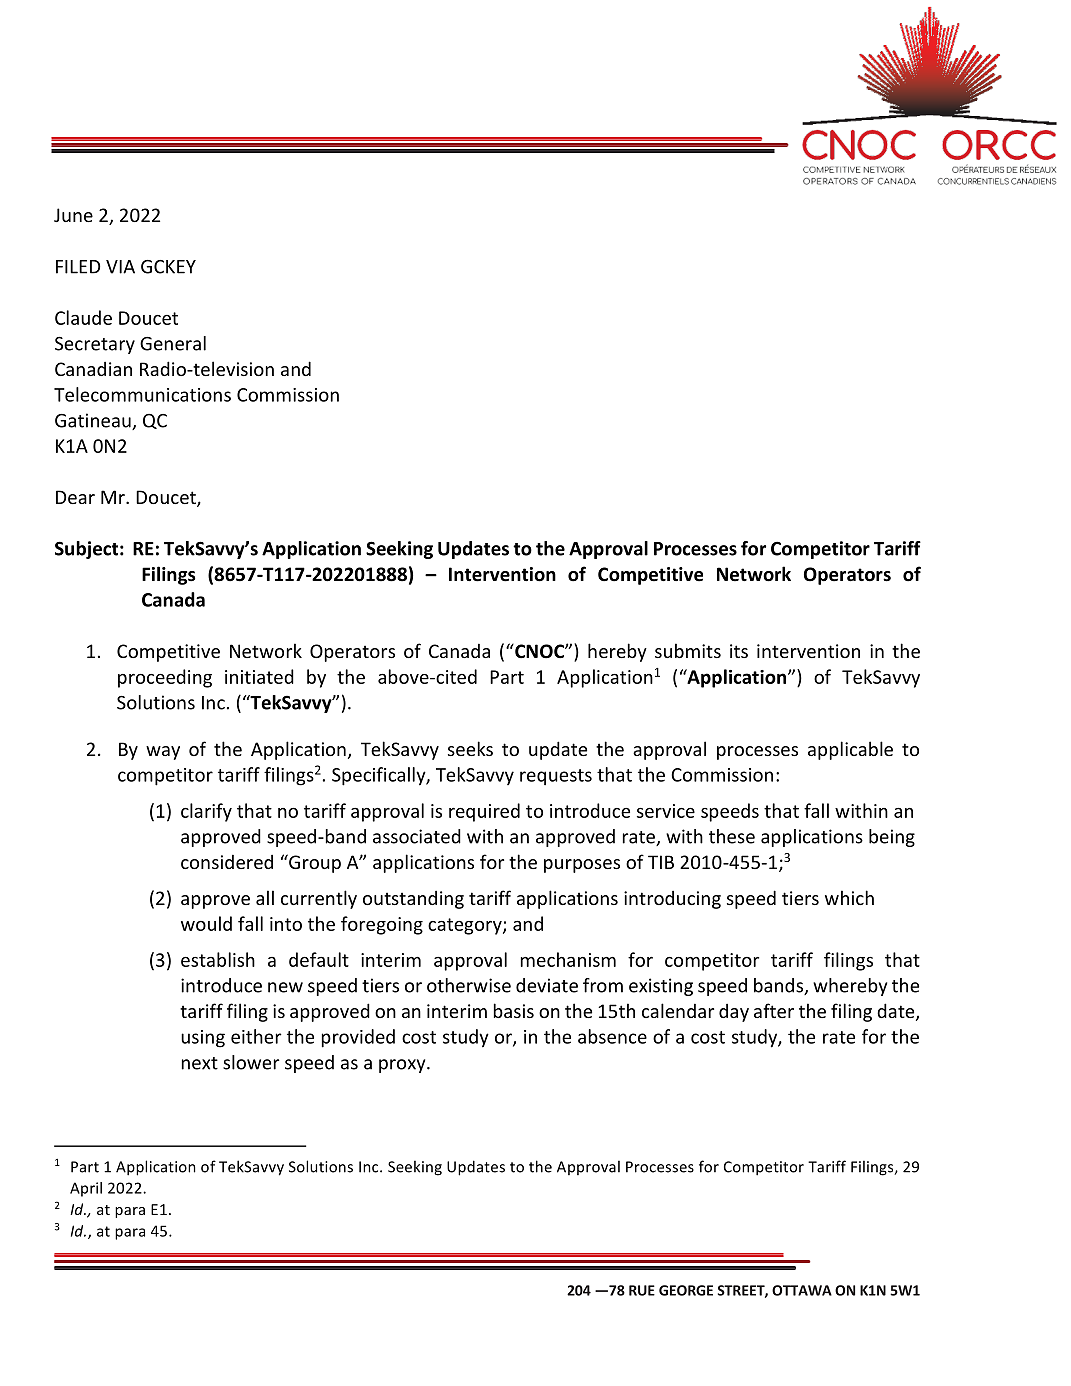 This page has width=1071, height=1386. What do you see at coordinates (470, 748) in the page?
I see `seeks` at bounding box center [470, 748].
